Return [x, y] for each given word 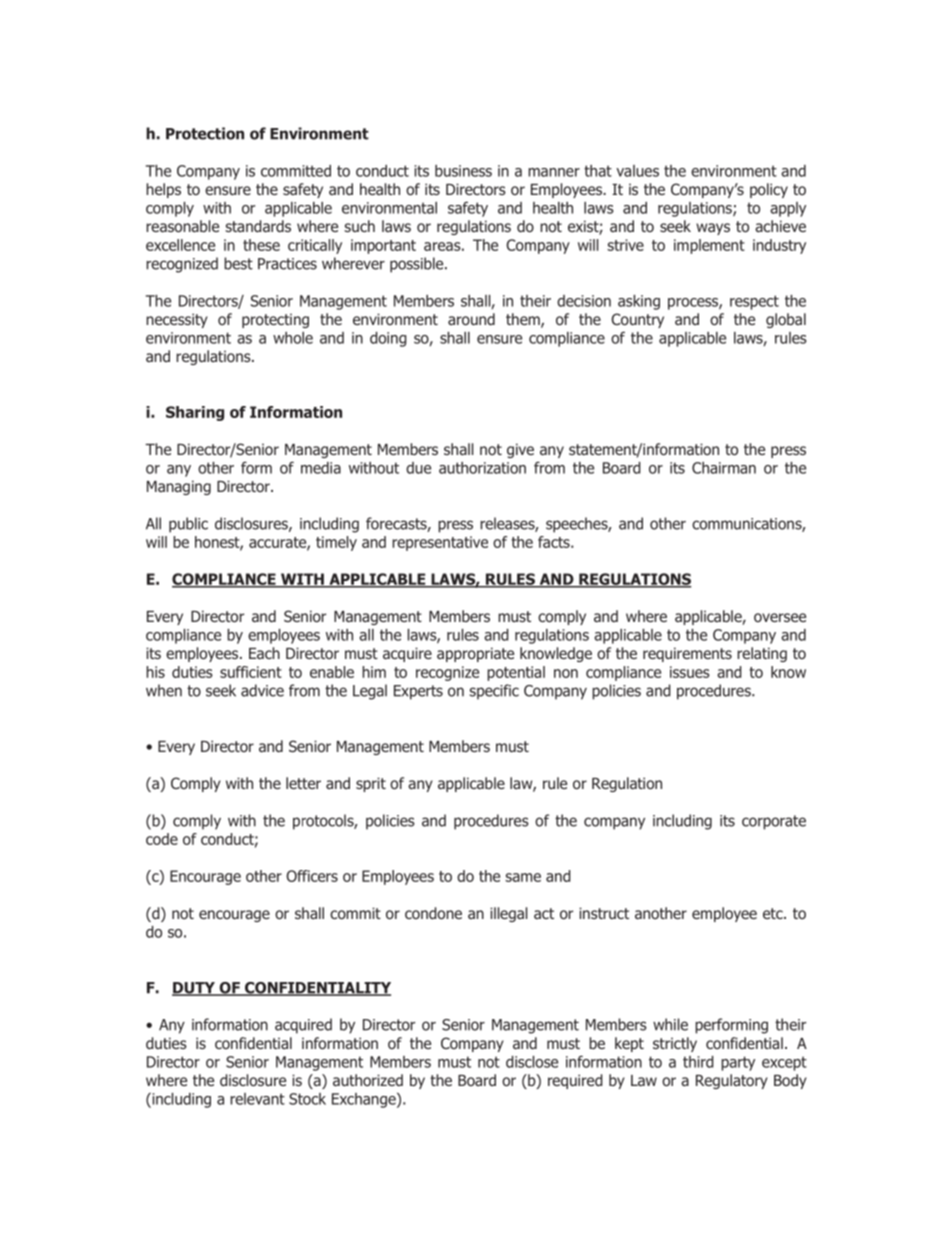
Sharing [195, 413]
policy [769, 190]
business [463, 171]
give [520, 450]
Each [264, 653]
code [162, 839]
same [523, 877]
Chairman [724, 468]
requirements [687, 654]
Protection [205, 133]
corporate [774, 822]
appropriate [475, 654]
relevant [257, 1099]
